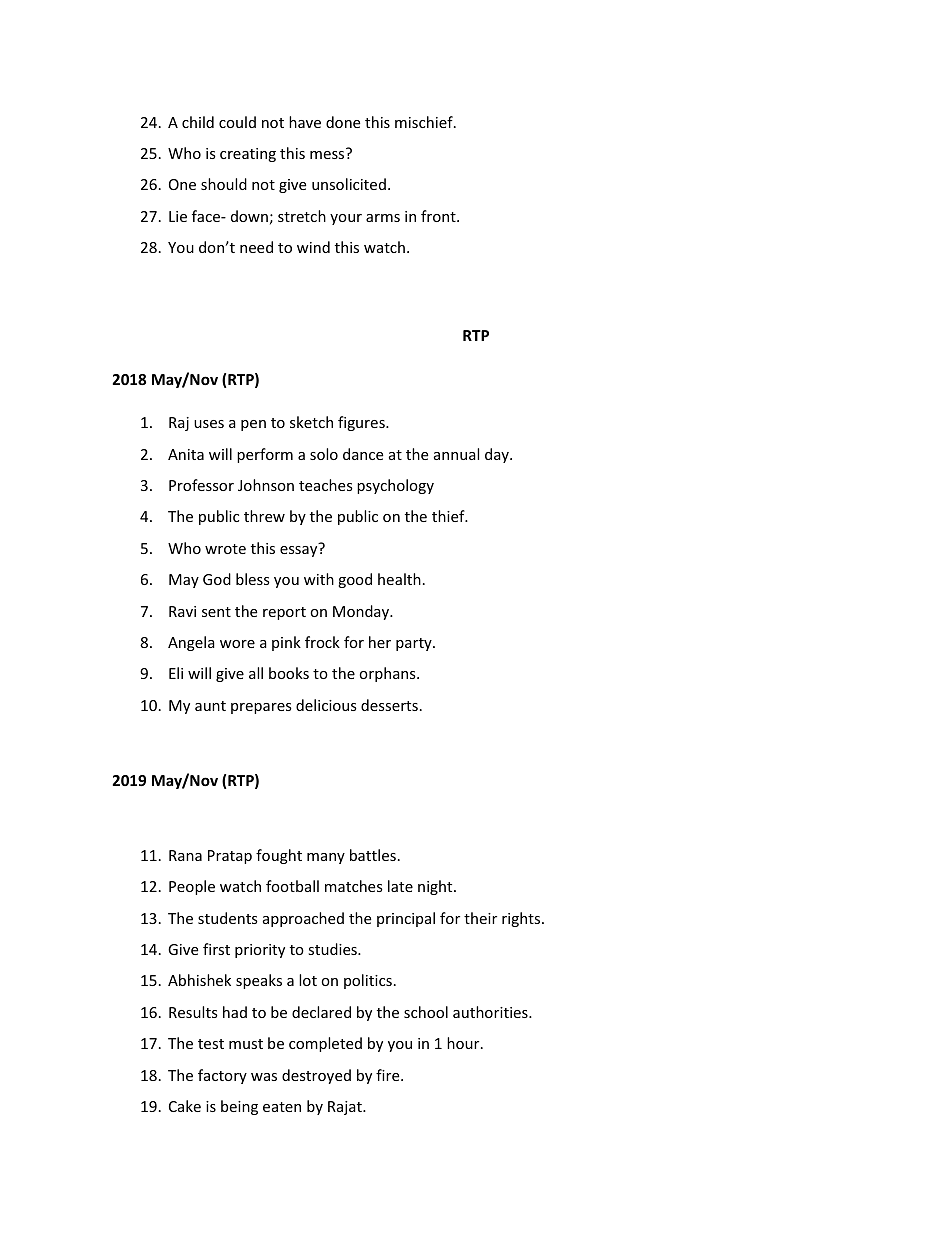 This page has width=952, height=1233. What do you see at coordinates (449, 516) in the page?
I see `thief` at bounding box center [449, 516].
